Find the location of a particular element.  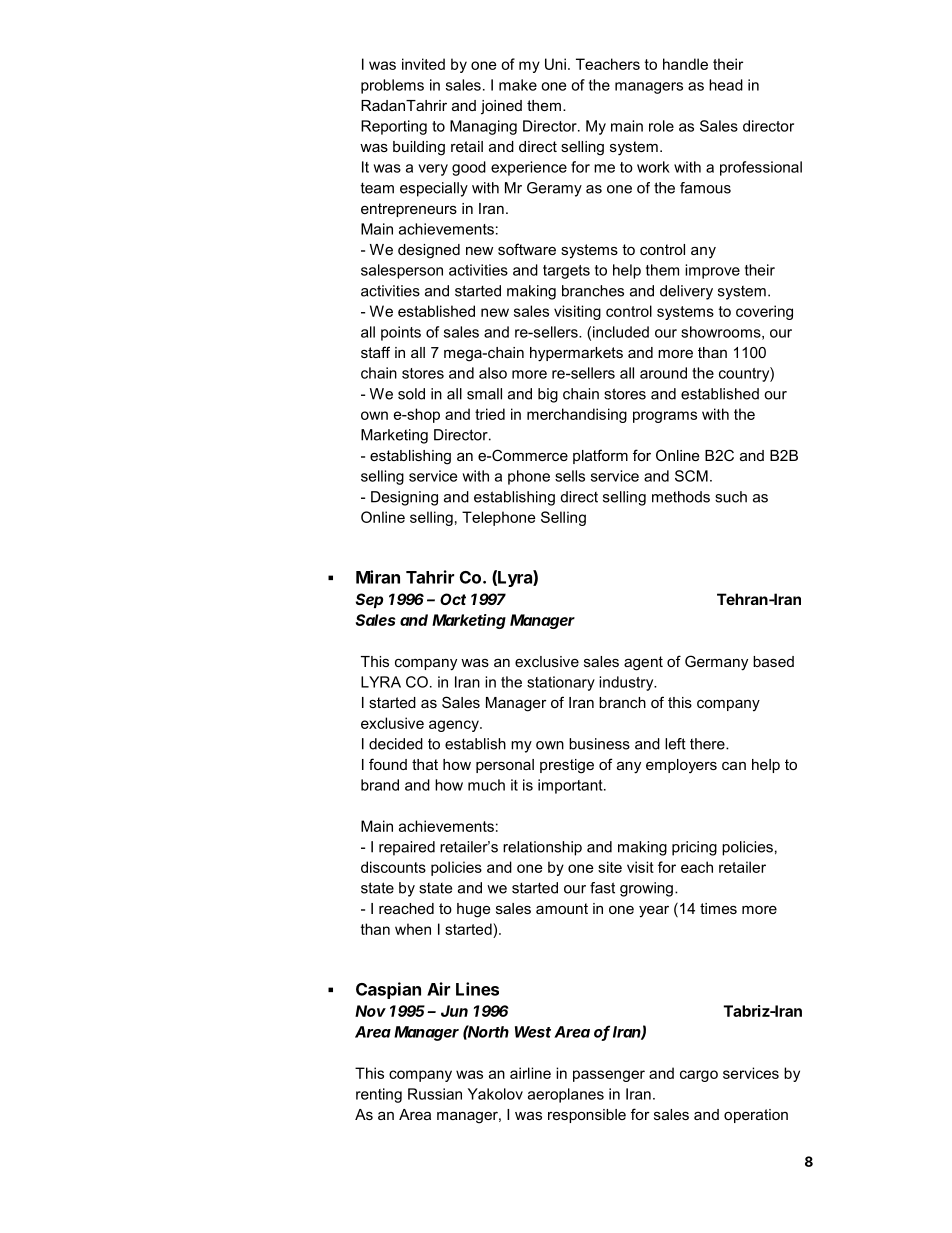

points is located at coordinates (401, 333).
